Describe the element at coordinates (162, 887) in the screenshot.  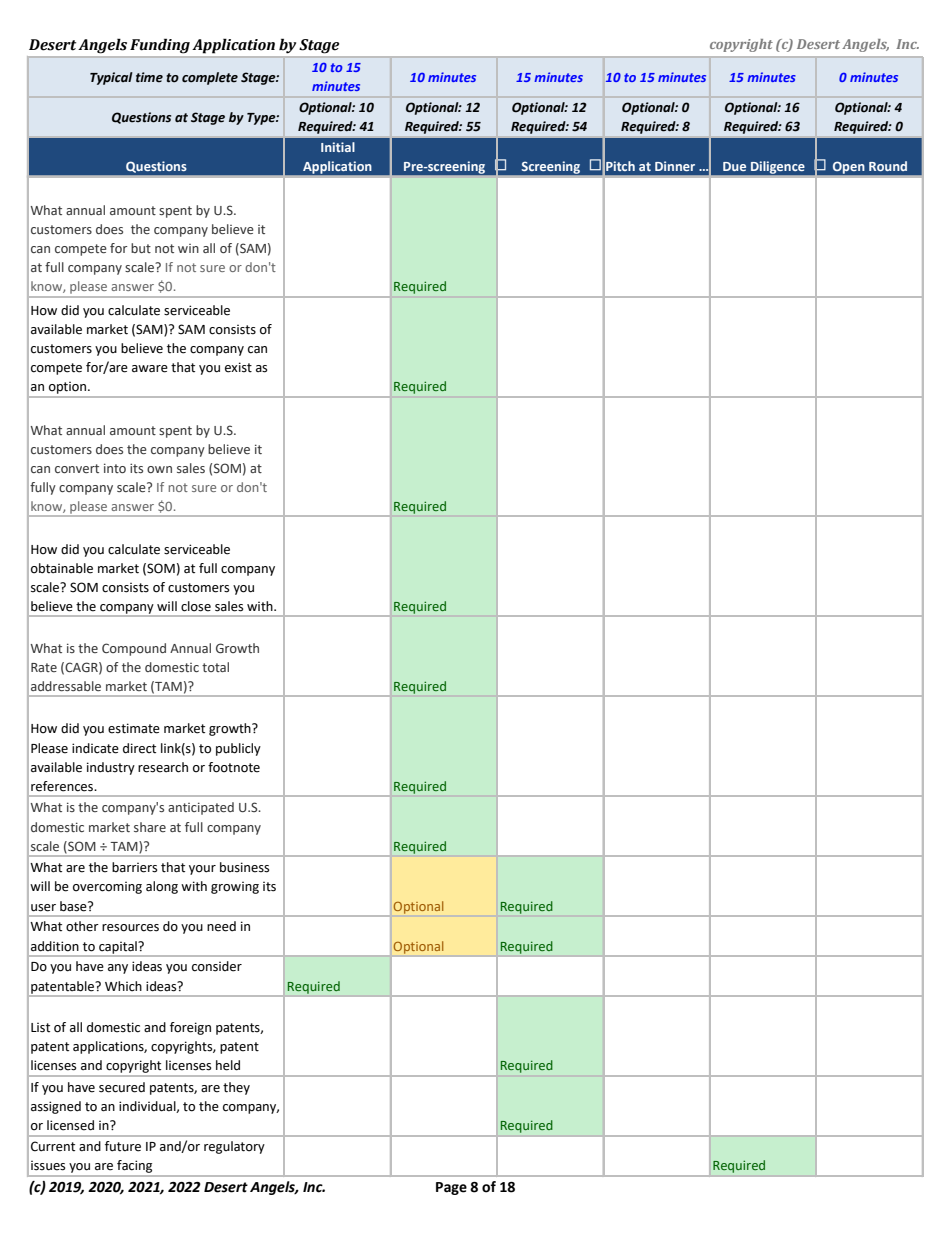
I see `along` at that location.
